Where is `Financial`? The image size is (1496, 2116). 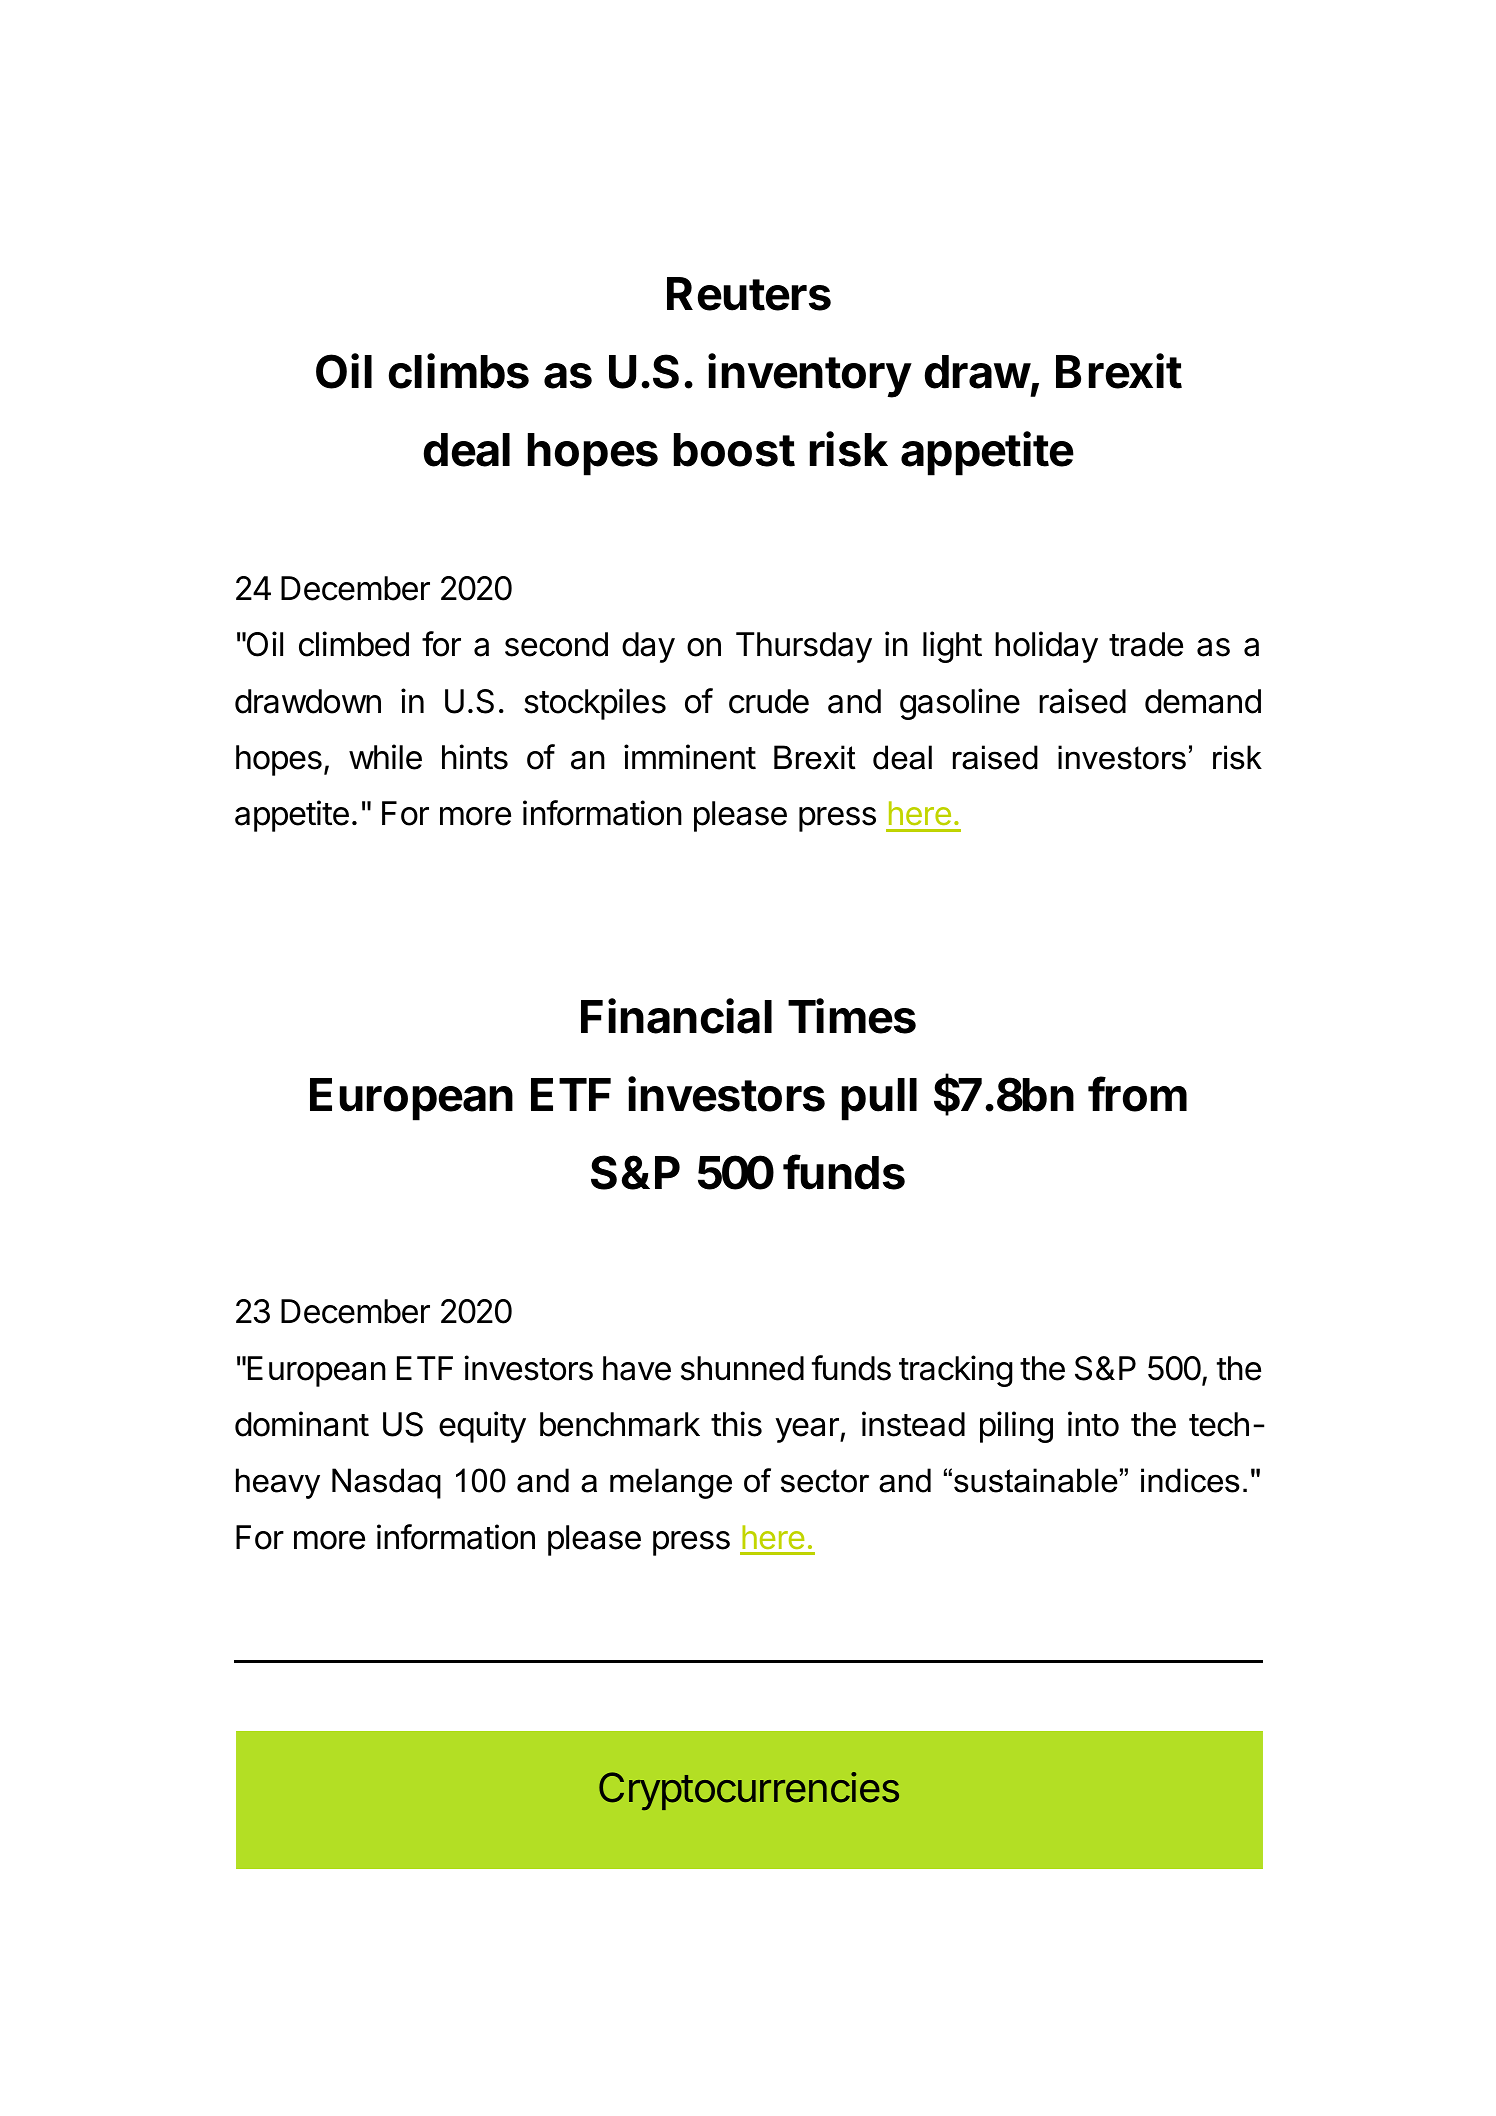 Financial is located at coordinates (676, 1016).
